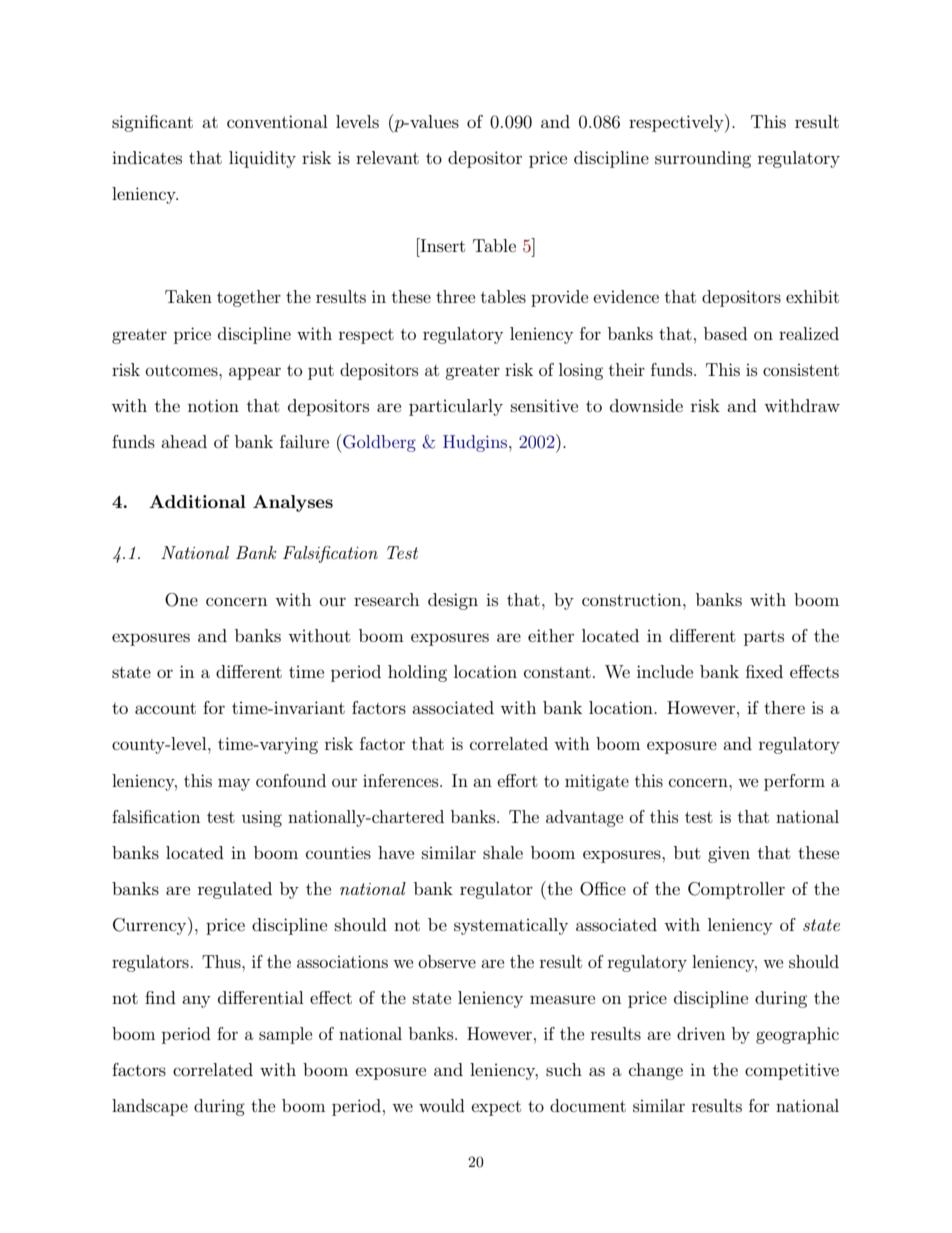 The width and height of the page is (952, 1233). What do you see at coordinates (285, 1035) in the page?
I see `sample` at bounding box center [285, 1035].
